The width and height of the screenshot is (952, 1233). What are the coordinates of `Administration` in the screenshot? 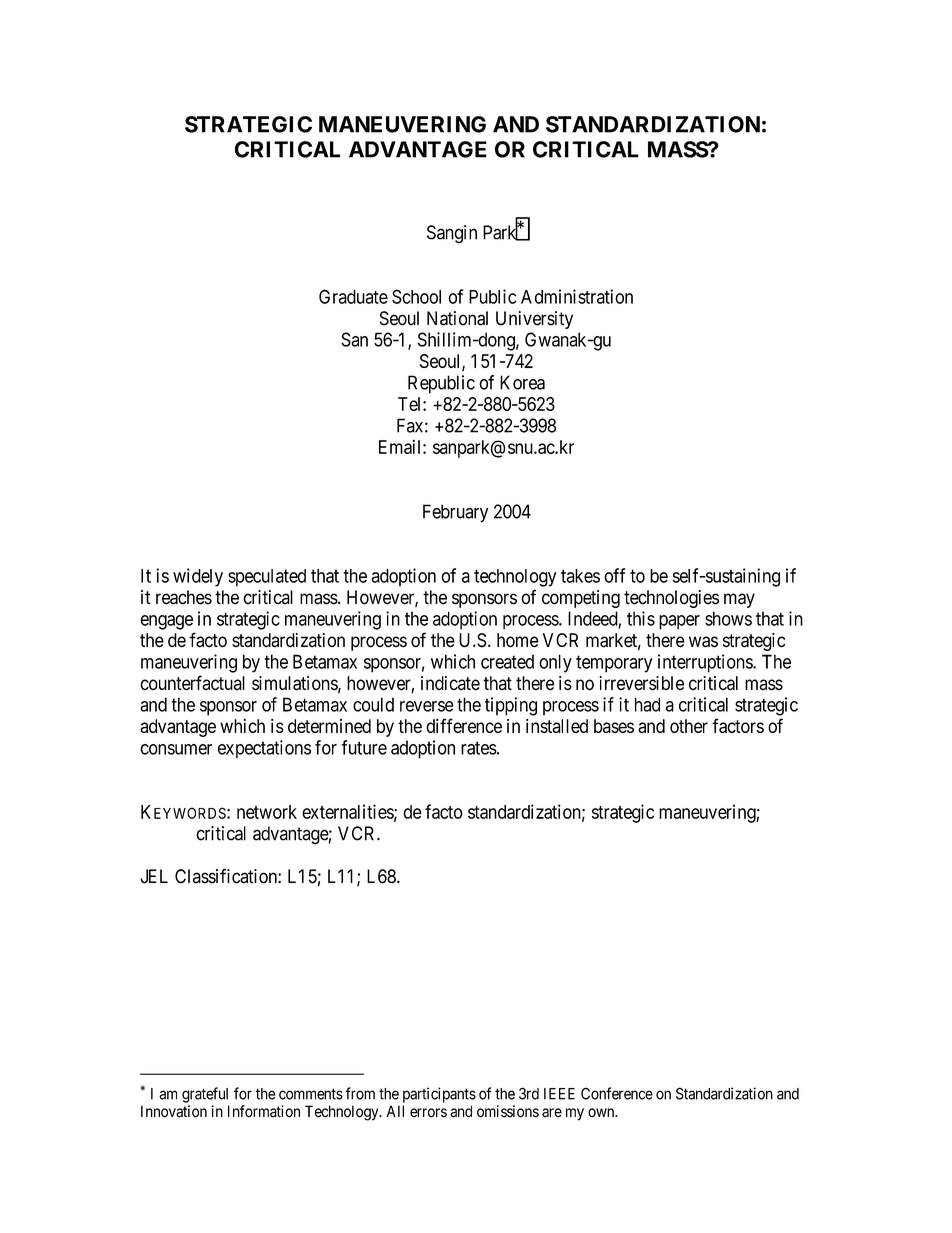 It's located at (577, 296).
